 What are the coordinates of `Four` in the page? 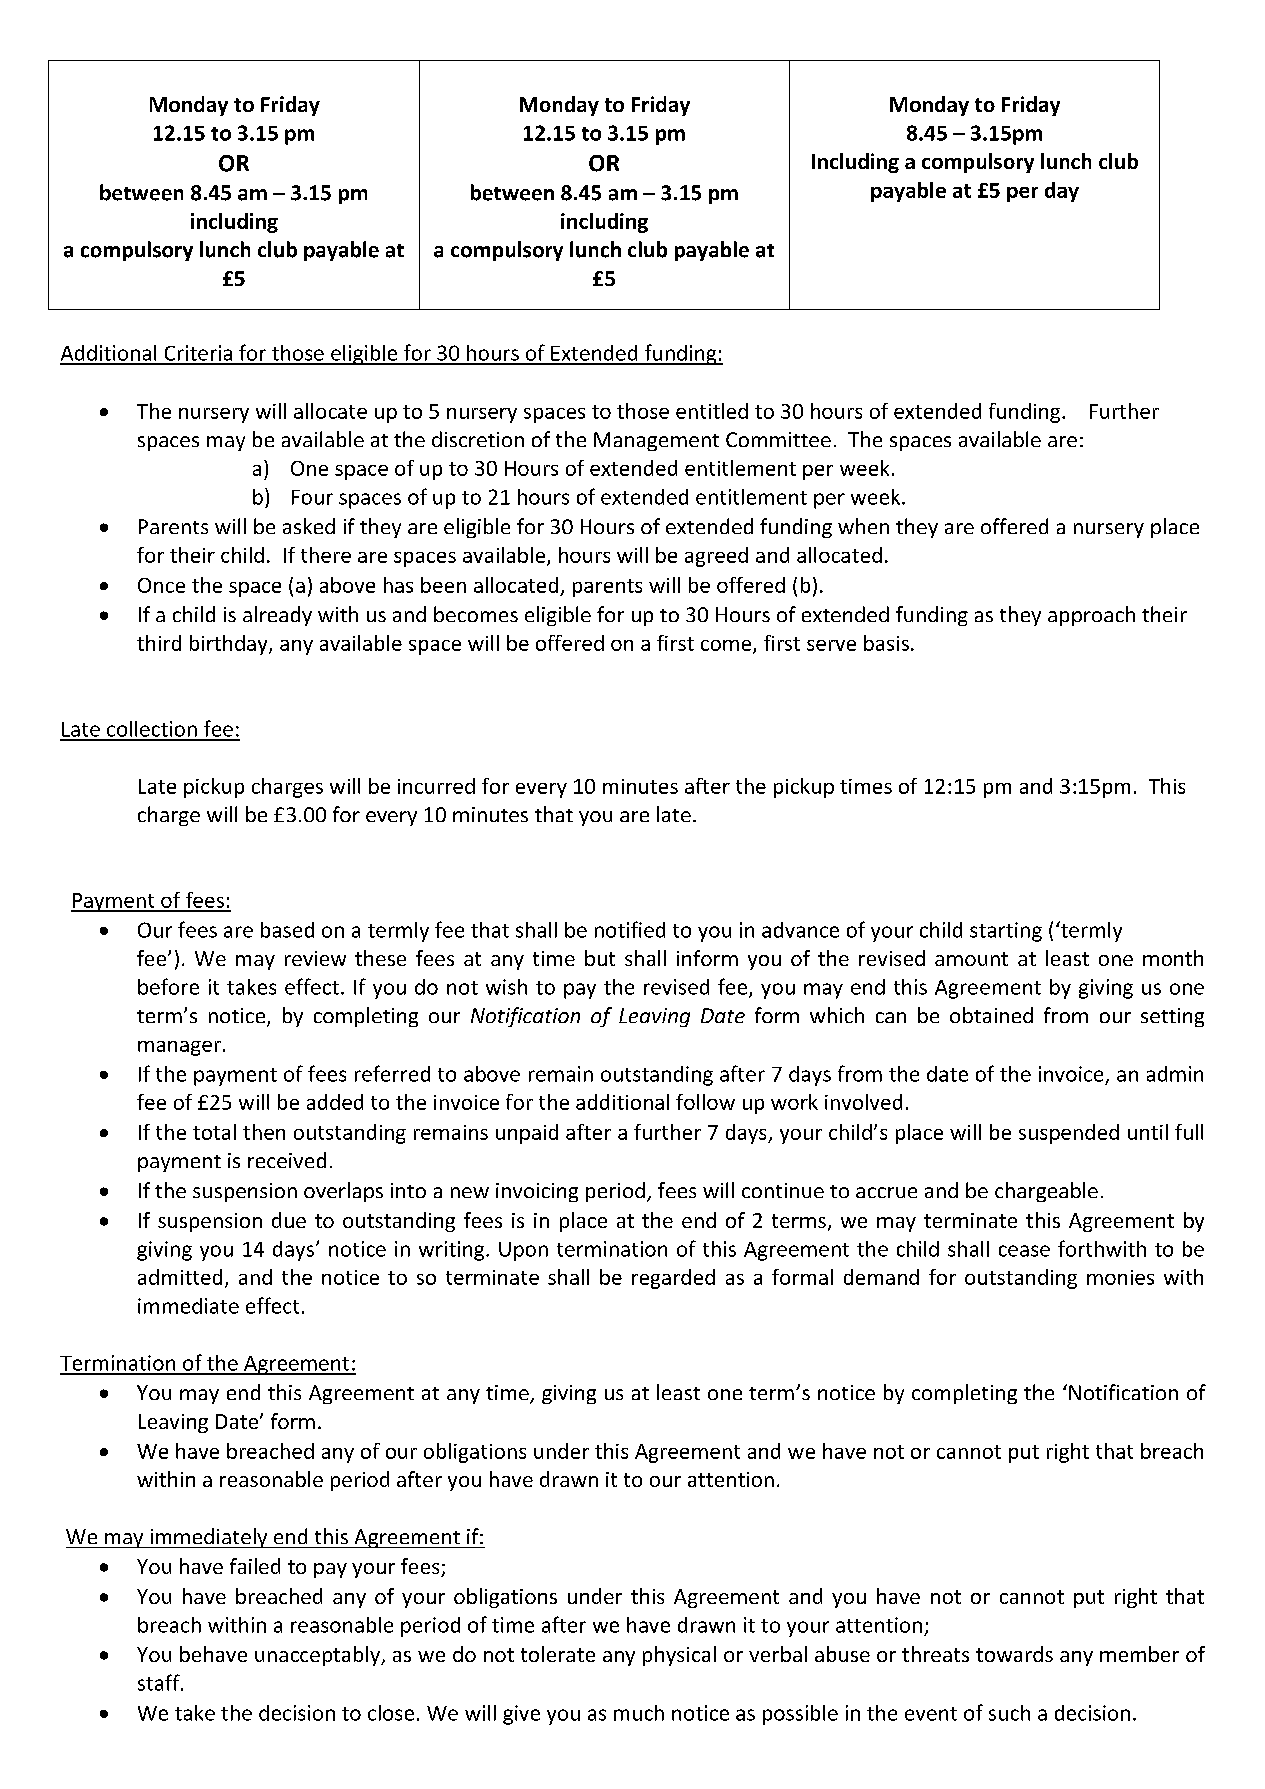 It's located at (312, 497).
